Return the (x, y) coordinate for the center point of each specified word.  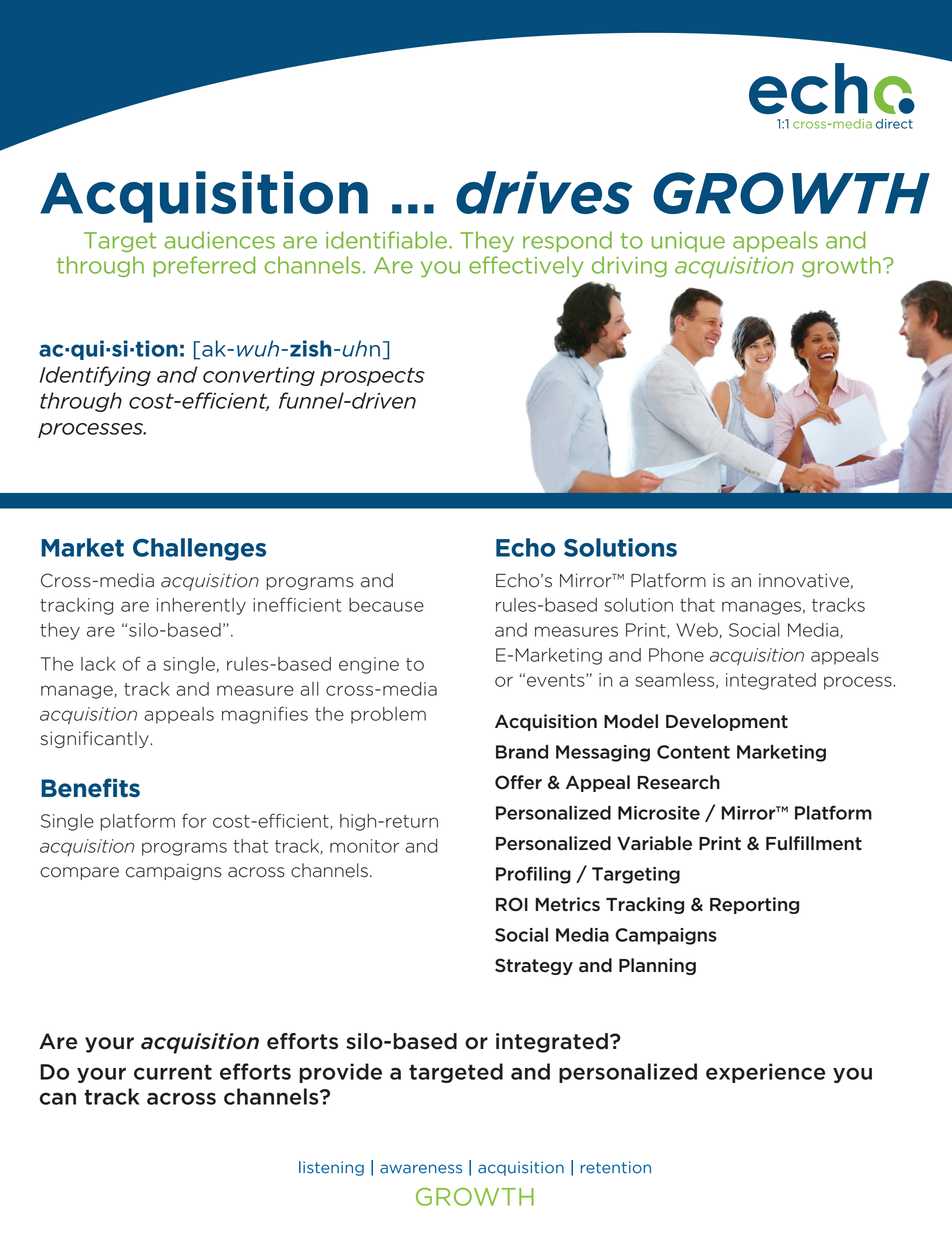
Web (697, 630)
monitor (364, 846)
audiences (219, 240)
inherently (201, 606)
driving (629, 266)
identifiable (386, 240)
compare (79, 873)
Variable (654, 843)
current (173, 1072)
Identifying (95, 376)
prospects (372, 376)
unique (688, 242)
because (386, 605)
